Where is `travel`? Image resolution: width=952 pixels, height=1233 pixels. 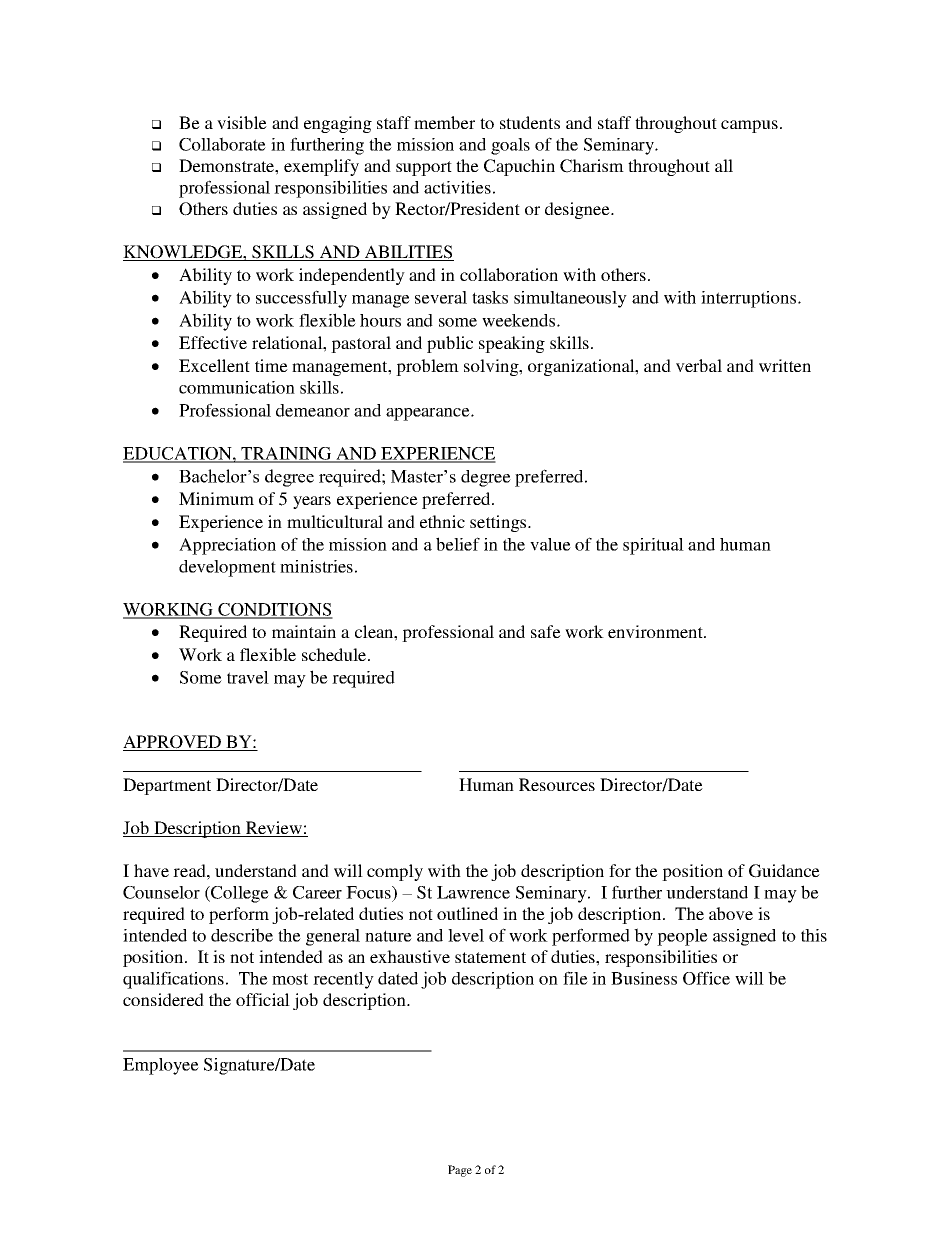
travel is located at coordinates (248, 677).
